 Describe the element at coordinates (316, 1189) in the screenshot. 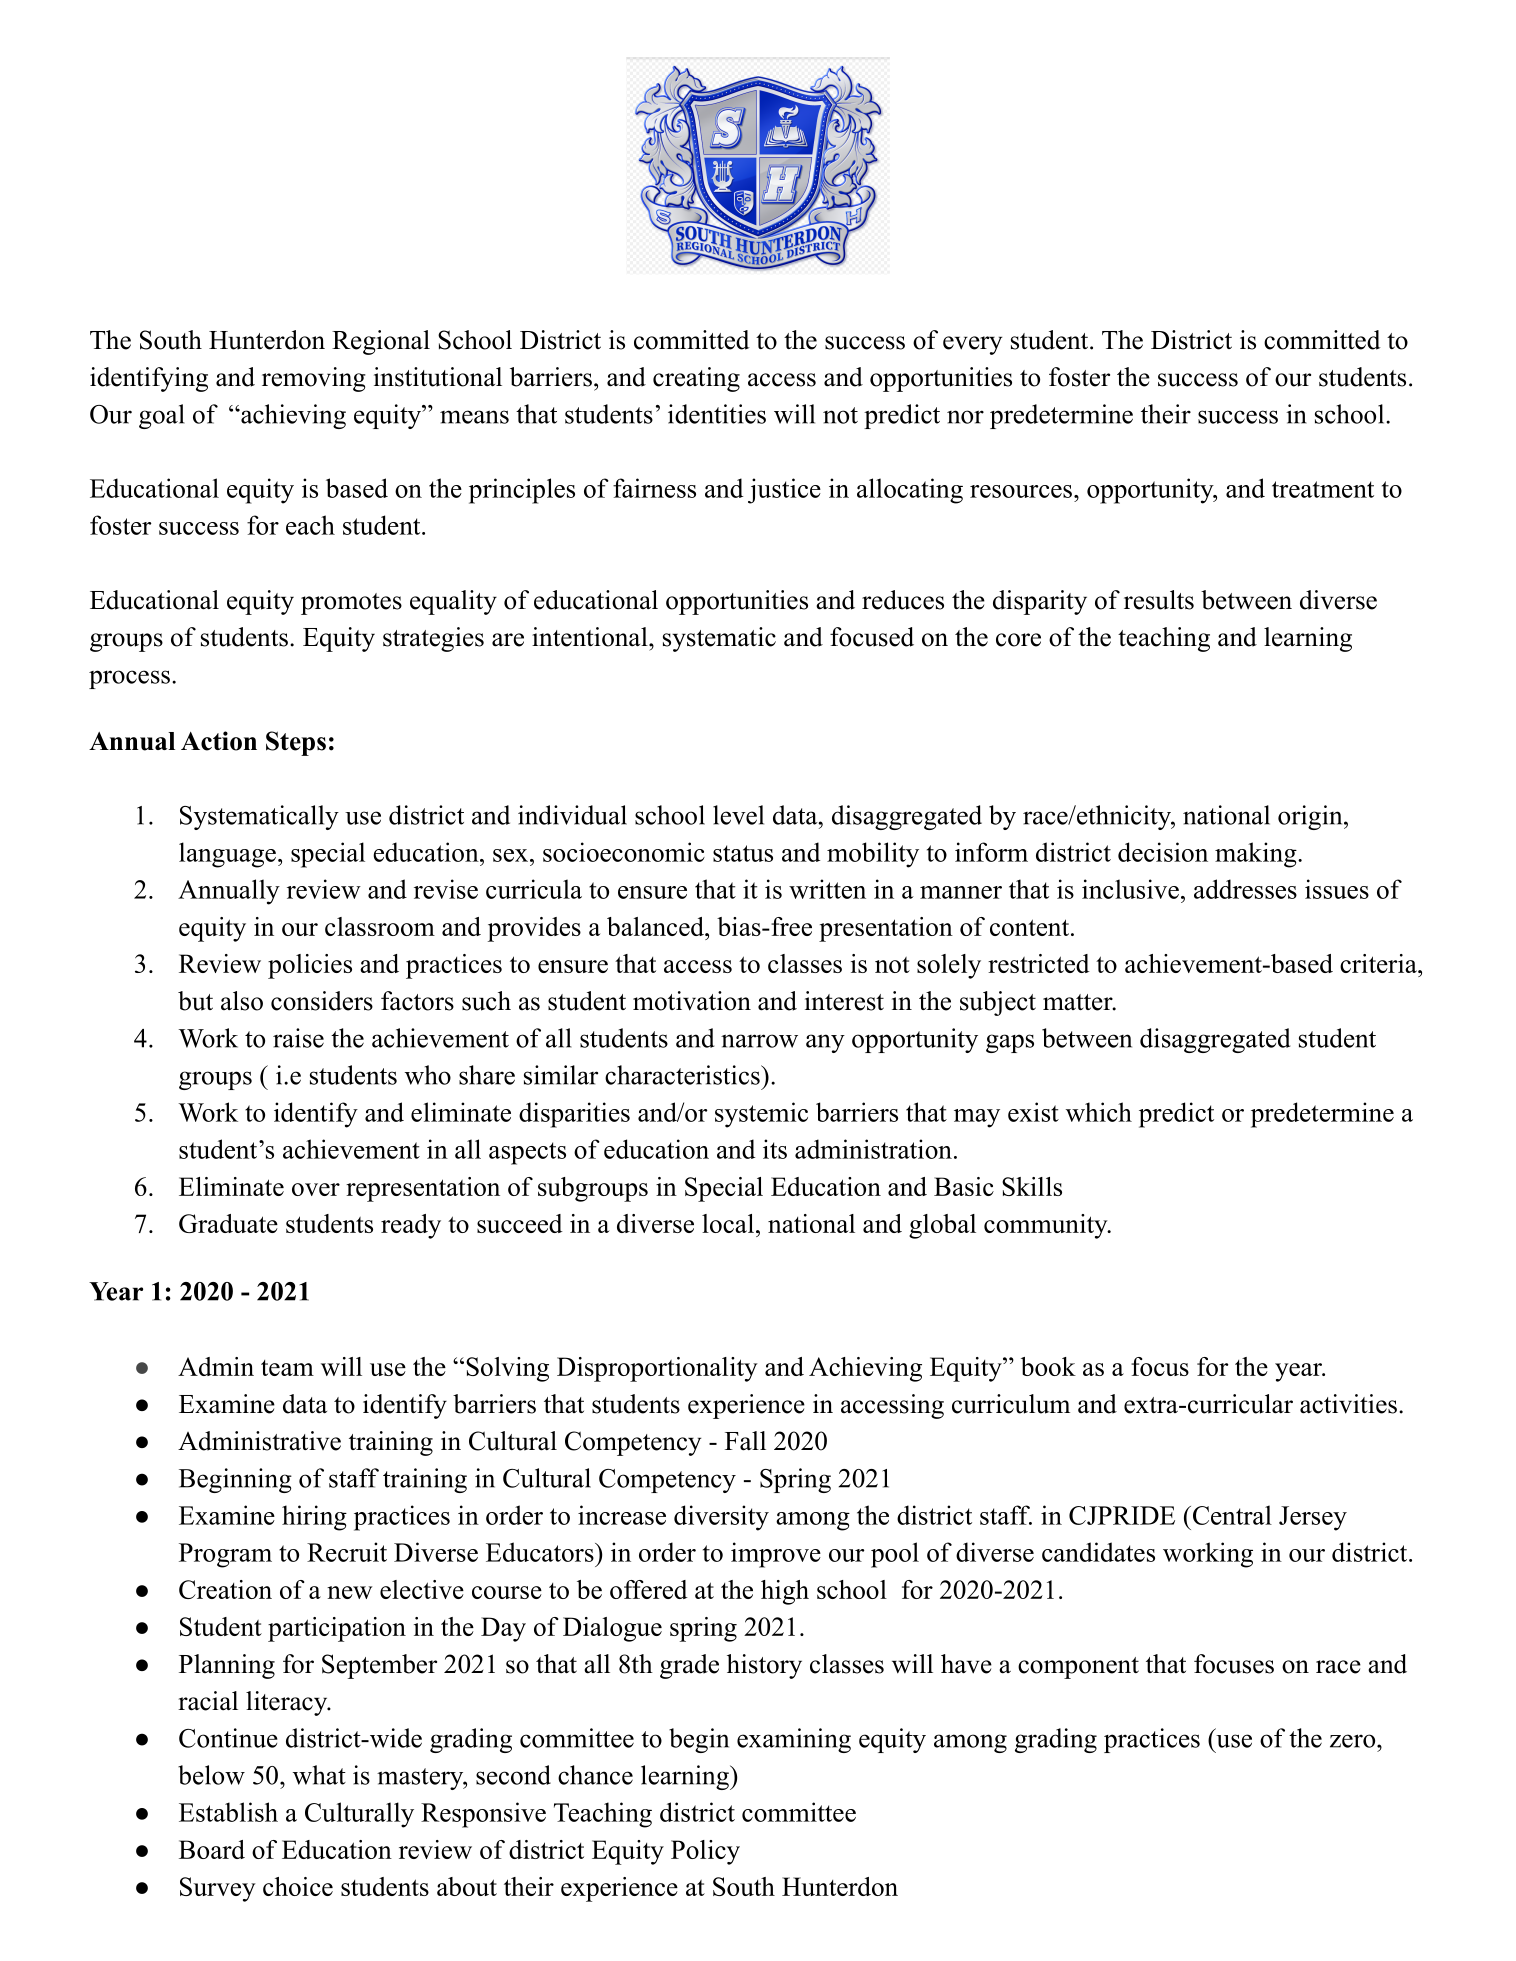

I see `over` at that location.
